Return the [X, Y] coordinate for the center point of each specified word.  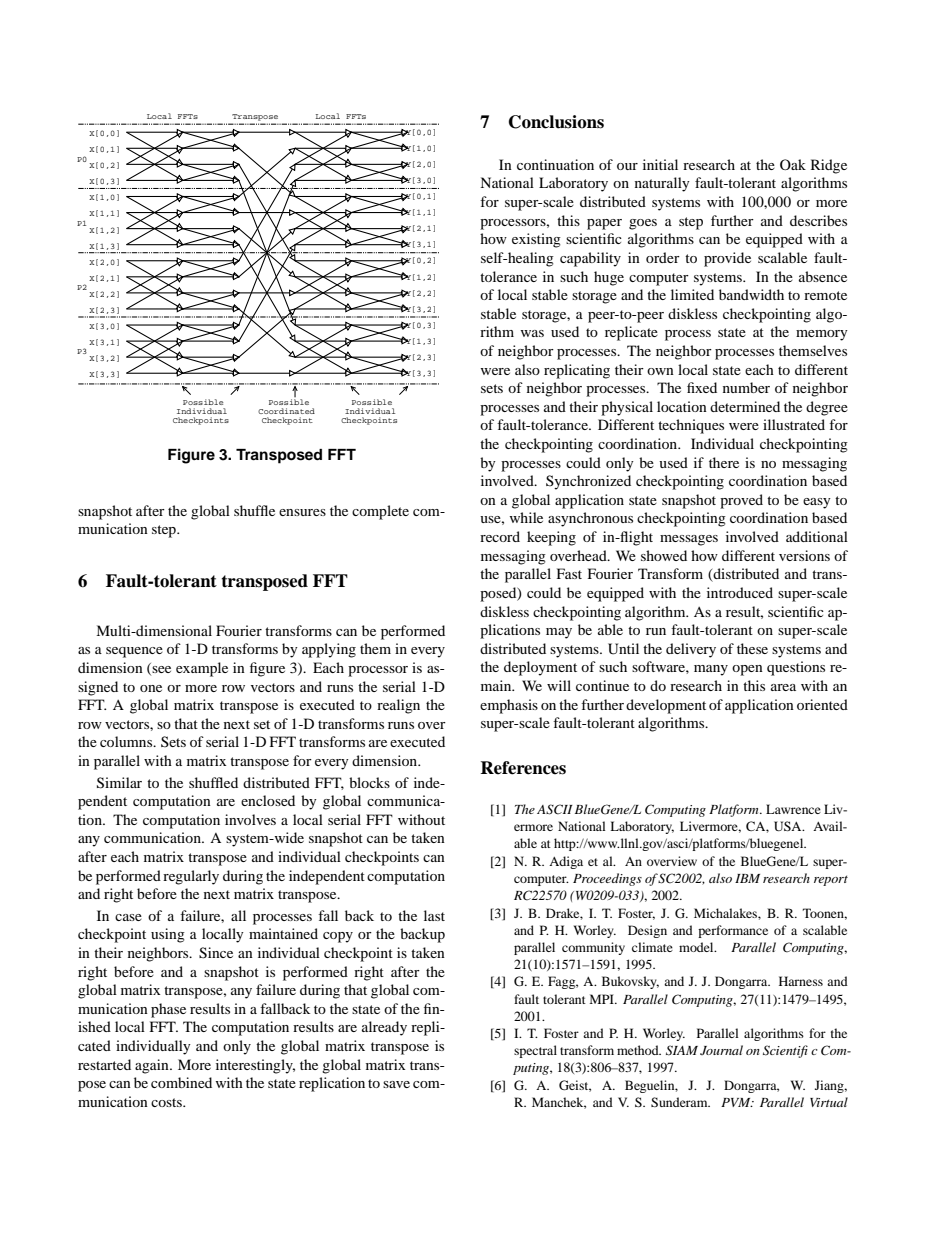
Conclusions [556, 122]
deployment [540, 668]
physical [627, 408]
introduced [740, 592]
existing [536, 240]
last [434, 915]
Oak [793, 164]
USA [789, 826]
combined [181, 1082]
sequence [134, 652]
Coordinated [286, 411]
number [746, 387]
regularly [191, 877]
